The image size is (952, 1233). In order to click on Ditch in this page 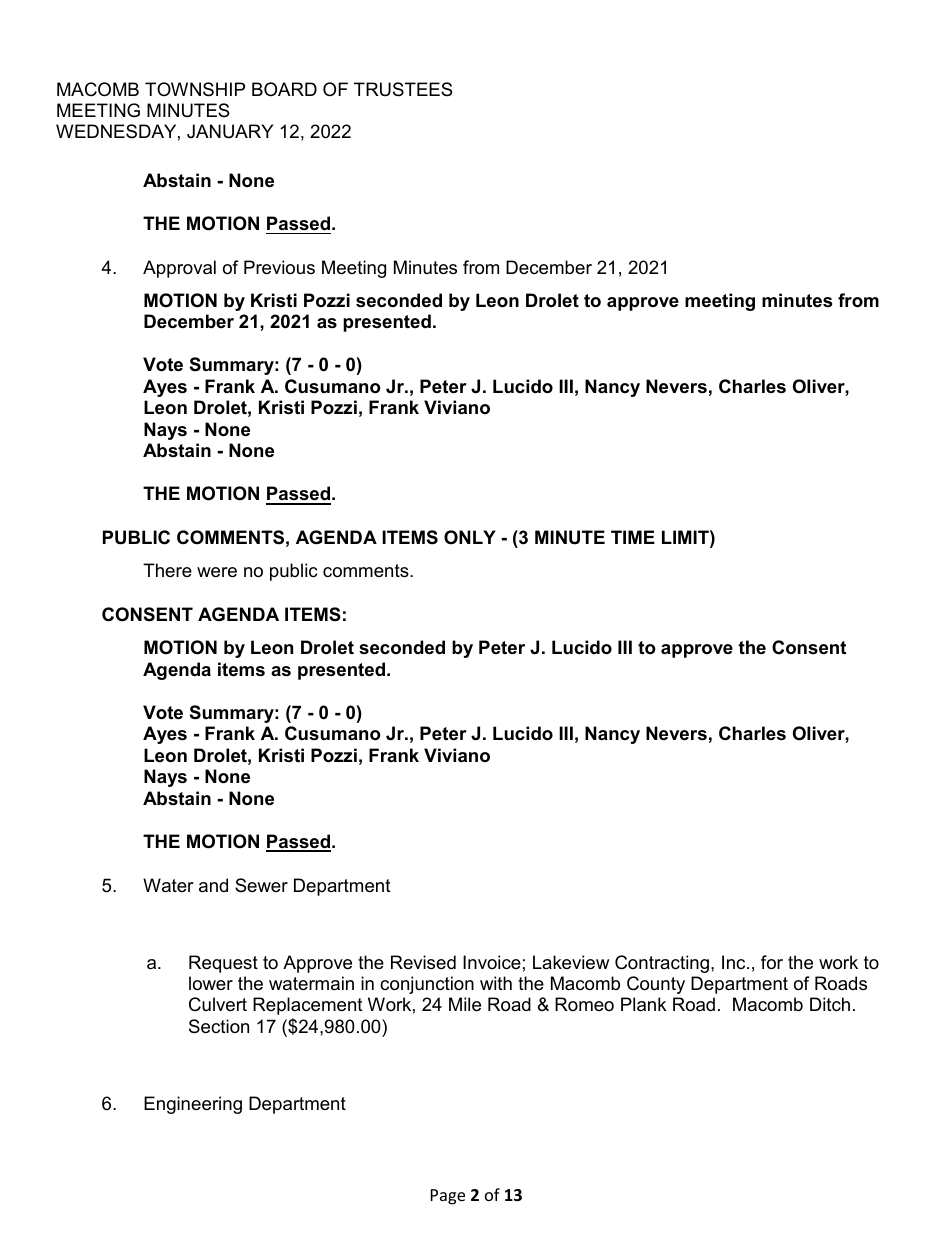, I will do `click(830, 1004)`.
